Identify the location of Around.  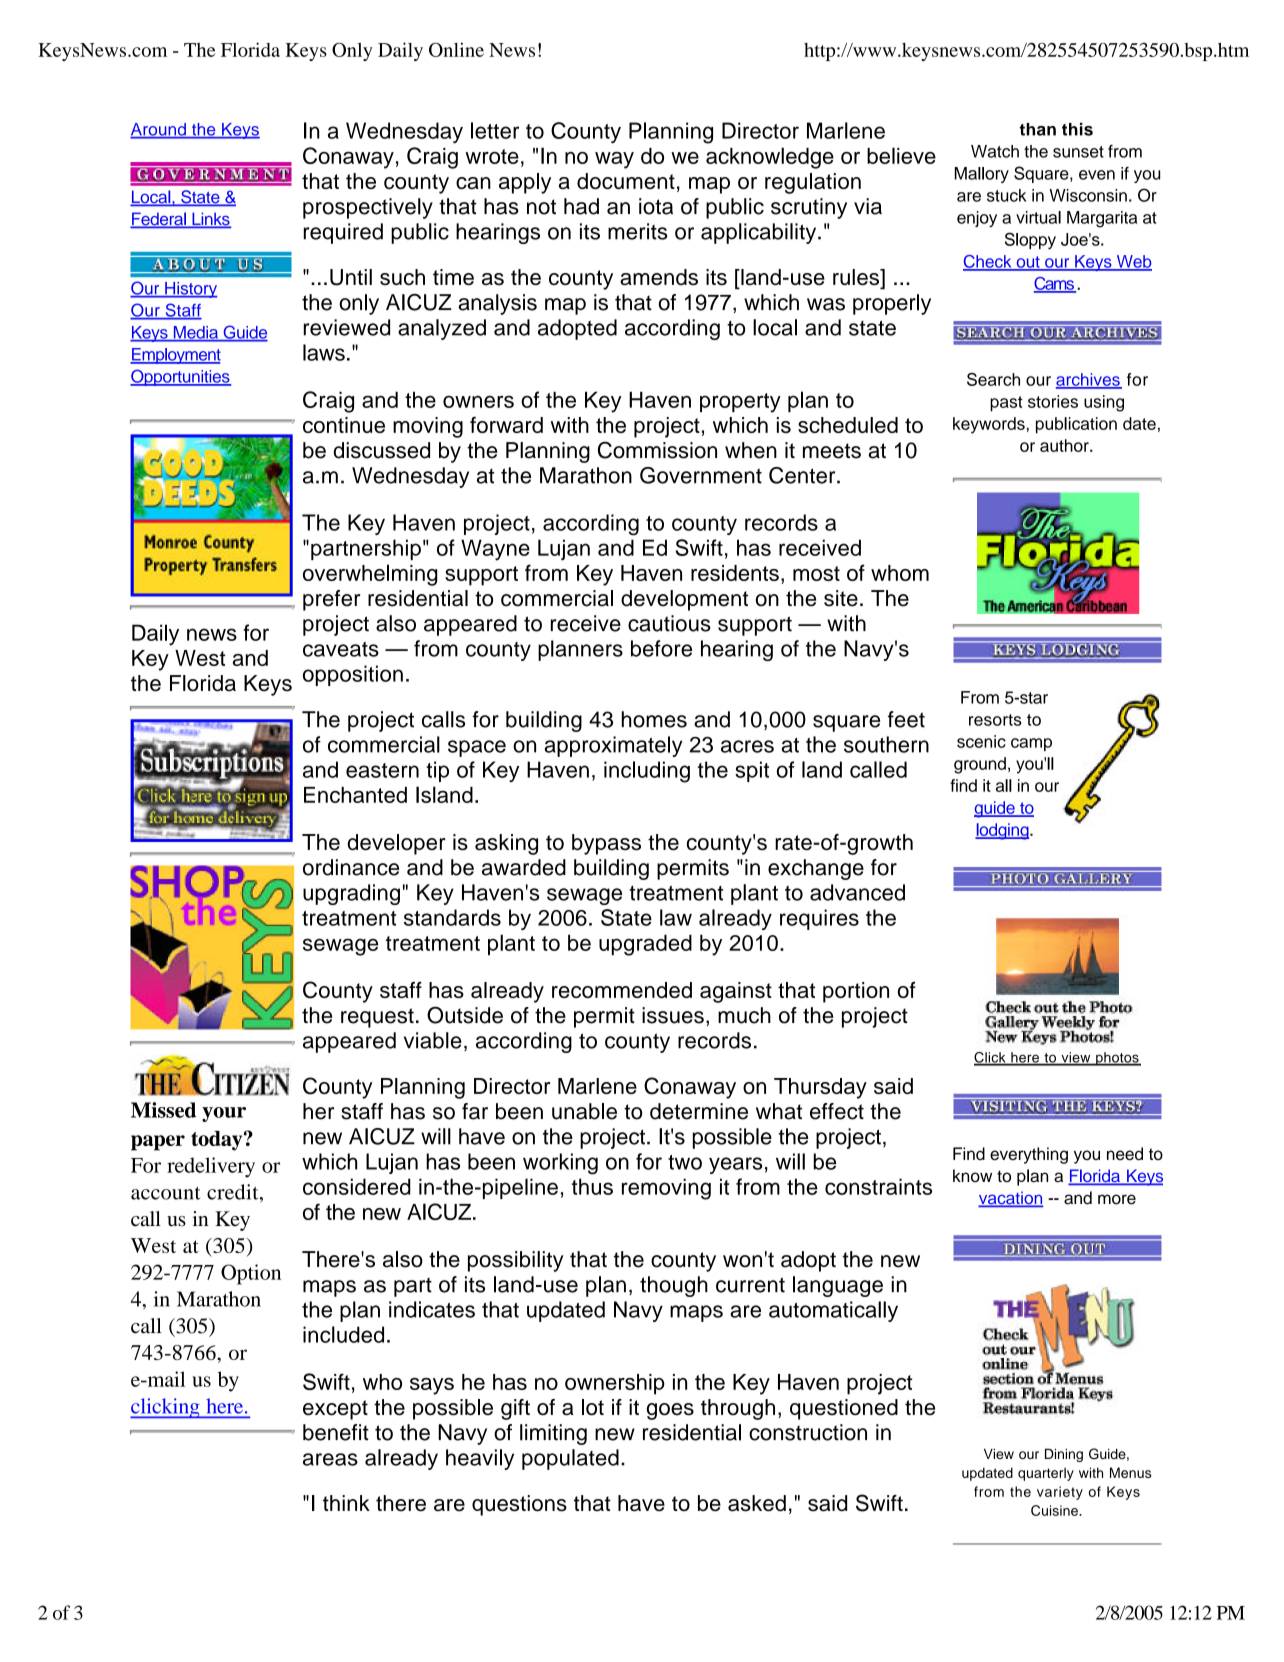
(159, 130).
